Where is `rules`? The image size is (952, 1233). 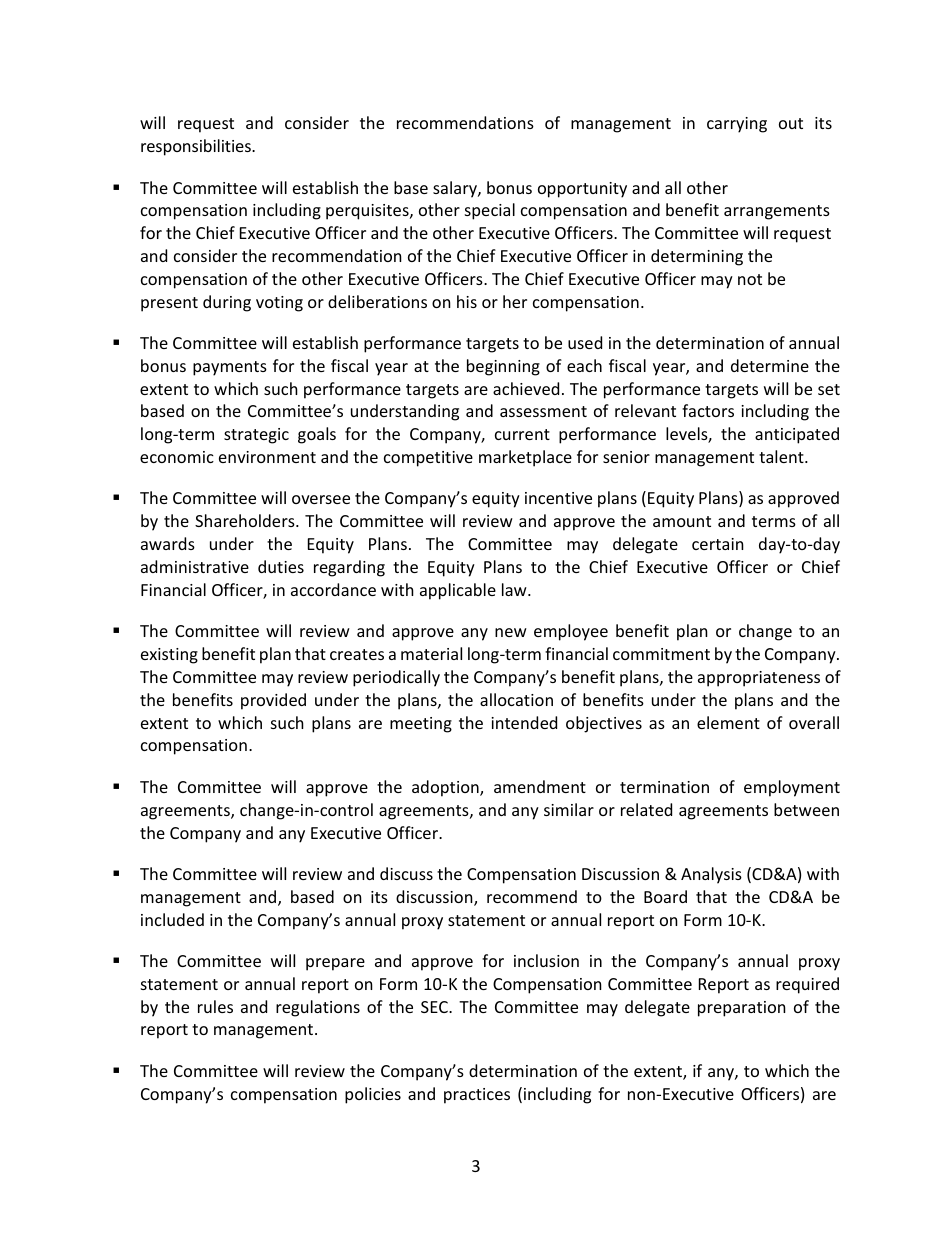
rules is located at coordinates (215, 1006).
